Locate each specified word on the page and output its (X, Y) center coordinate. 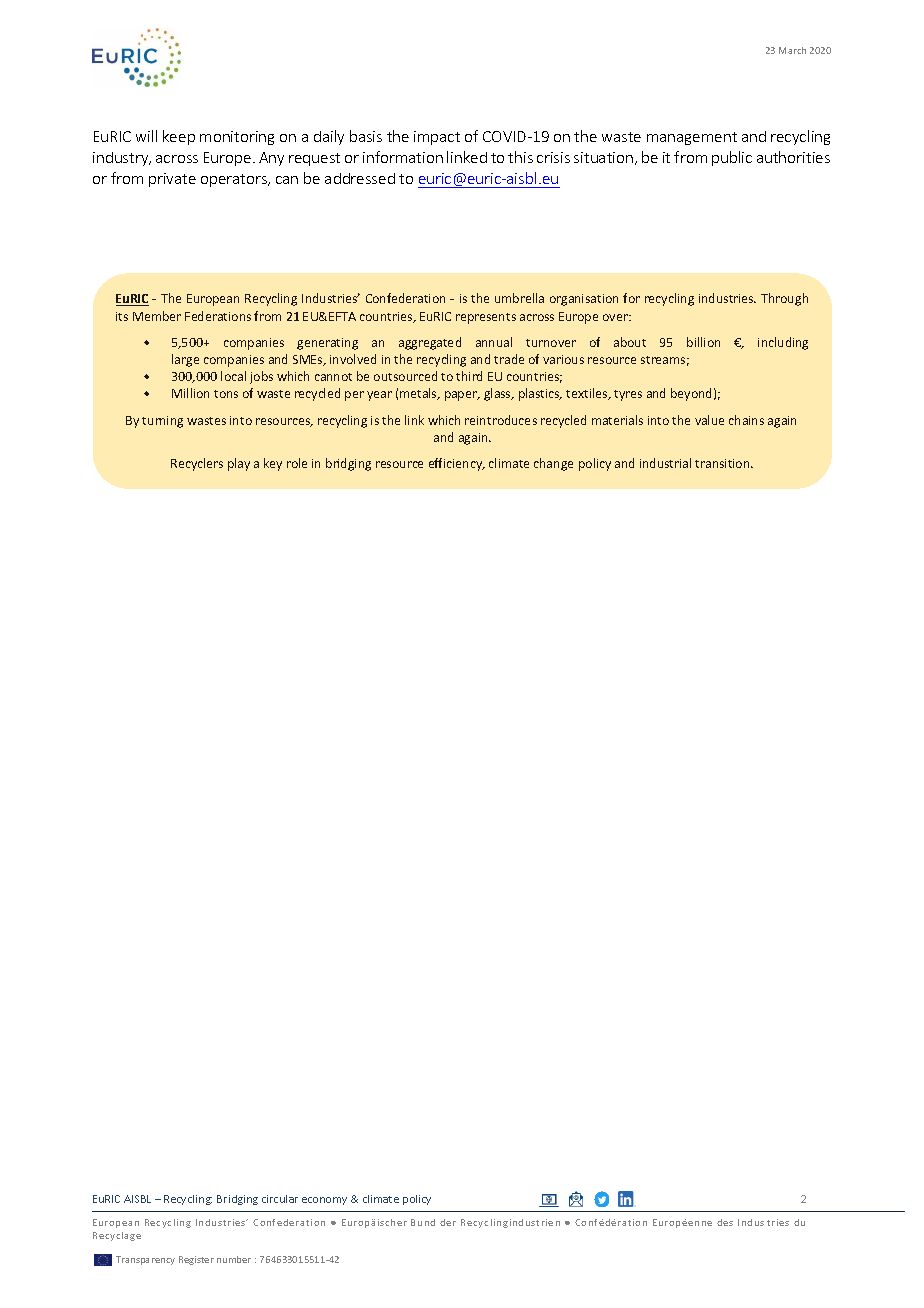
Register (196, 1260)
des (725, 1222)
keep (179, 137)
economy (324, 1201)
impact (437, 138)
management (692, 138)
